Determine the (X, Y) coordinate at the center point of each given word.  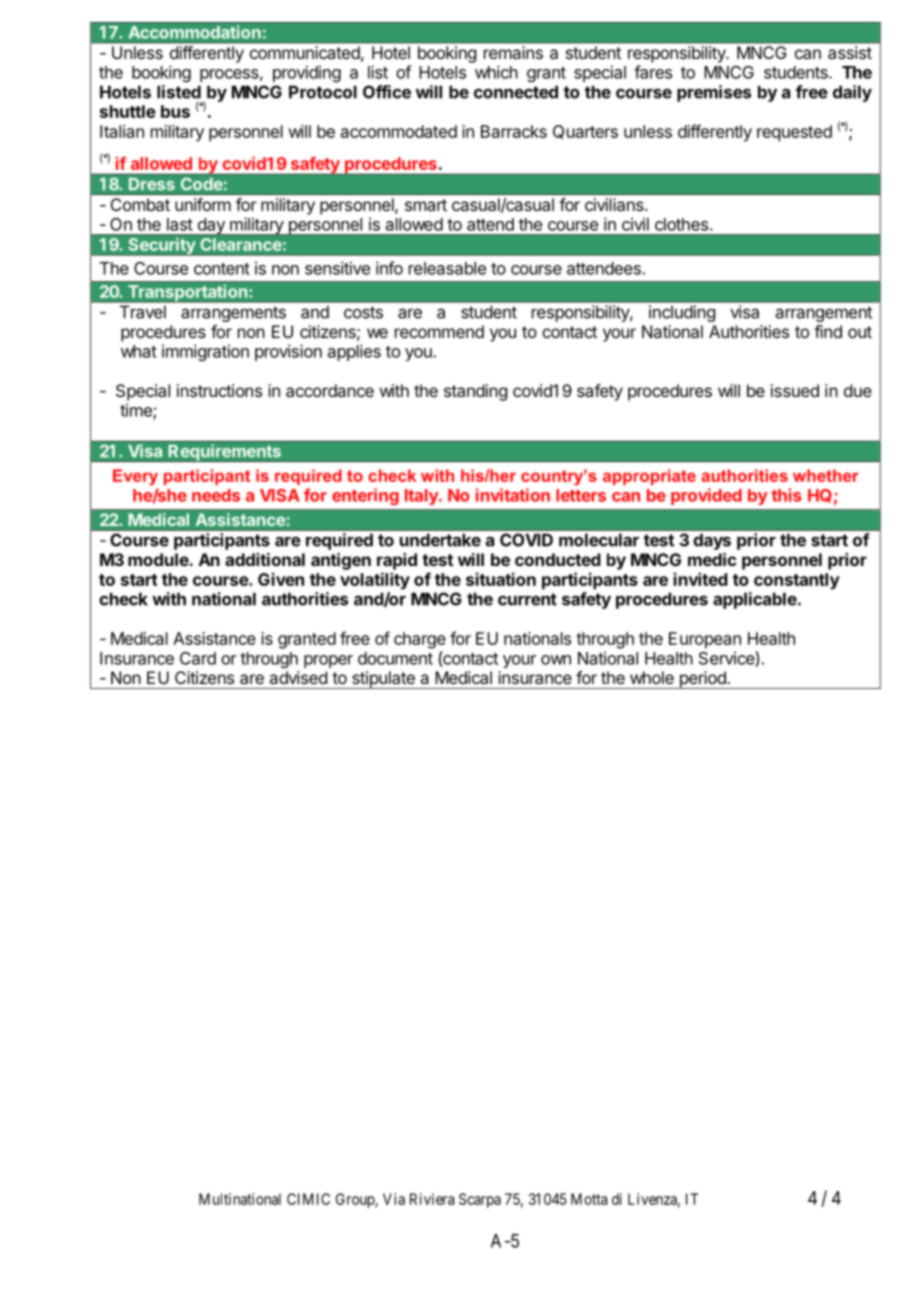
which (496, 72)
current (527, 599)
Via (394, 1199)
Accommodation (194, 32)
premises (714, 93)
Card (198, 658)
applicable (755, 600)
